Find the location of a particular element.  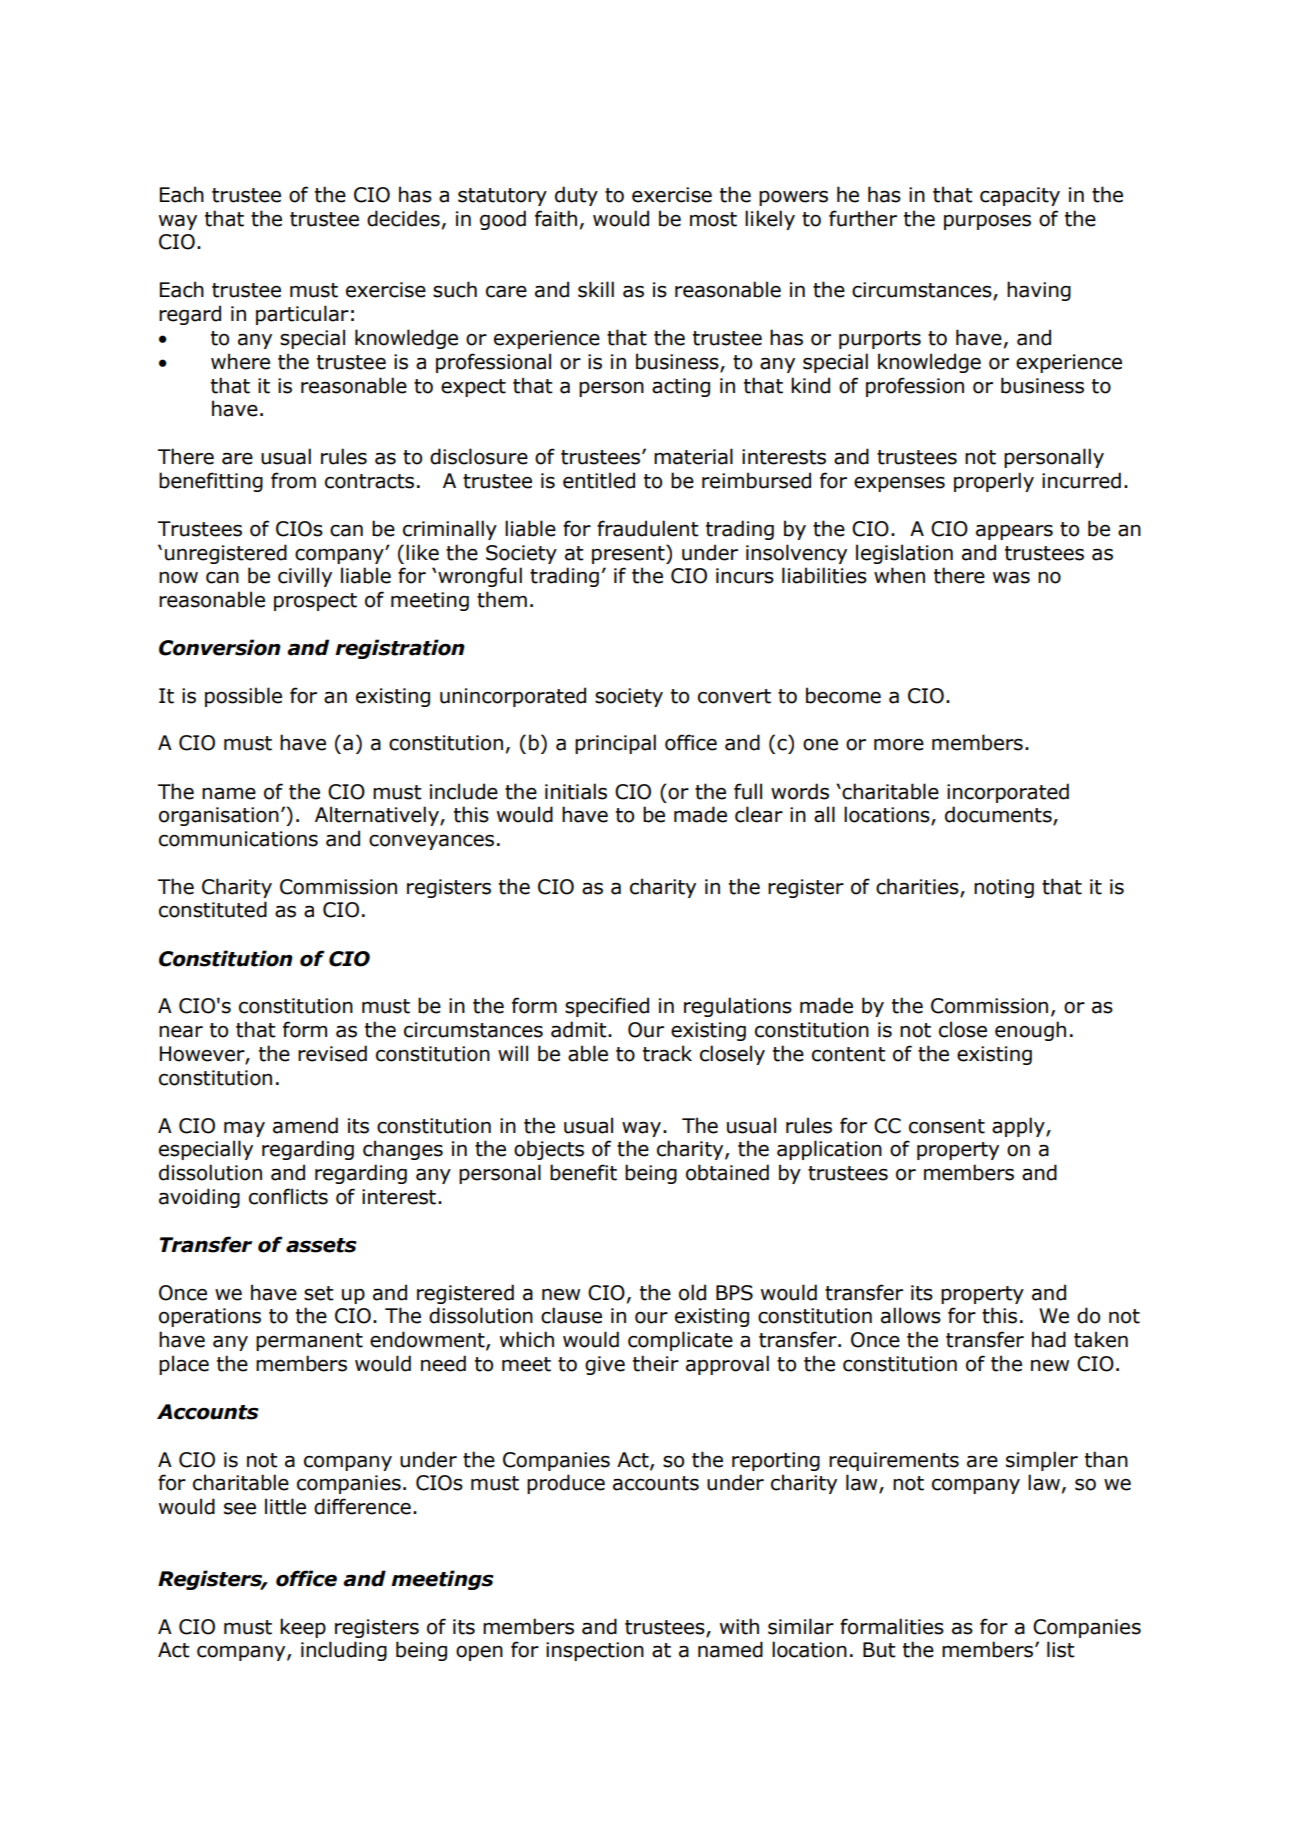

old is located at coordinates (692, 1292).
